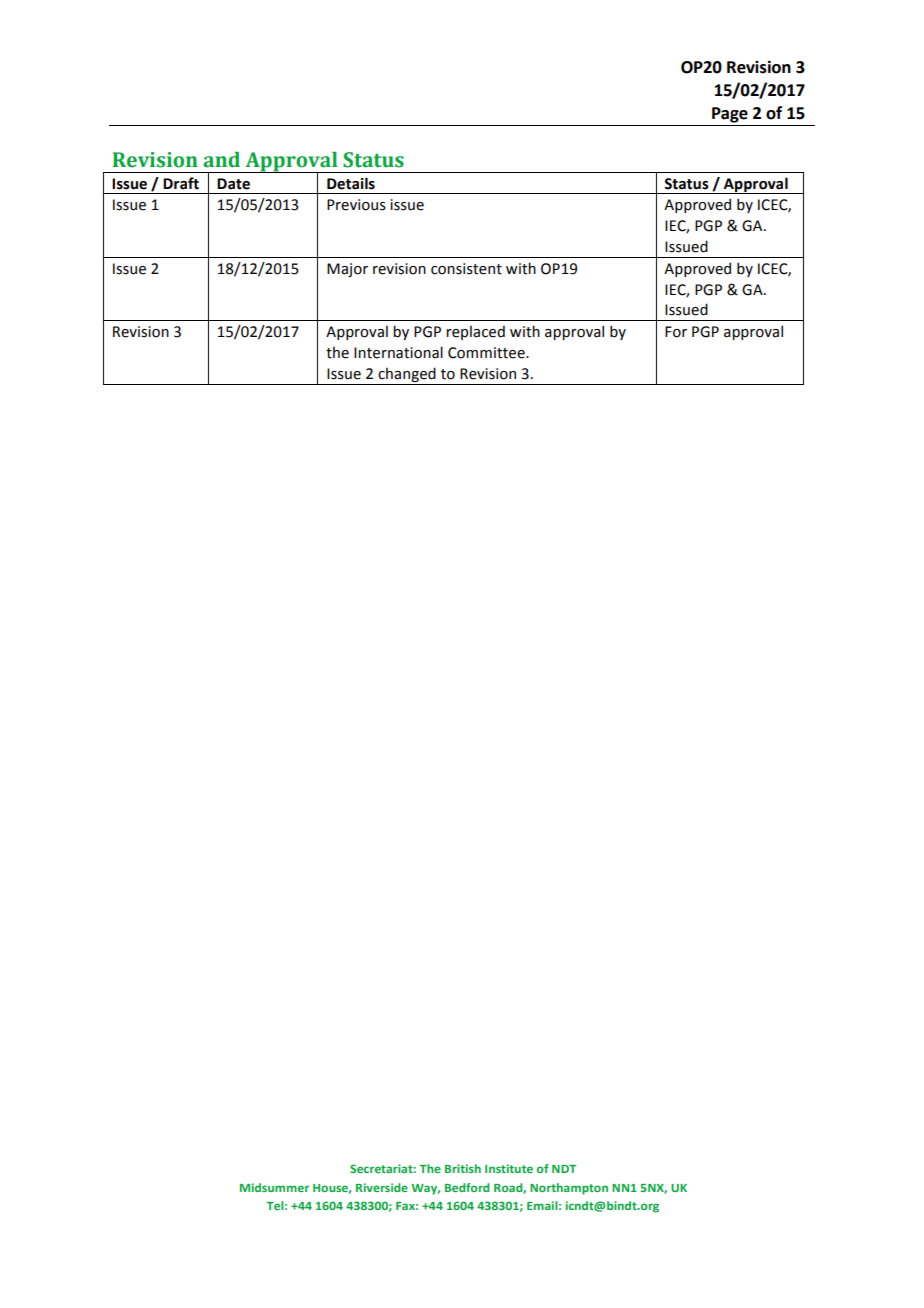 Image resolution: width=924 pixels, height=1308 pixels. I want to click on replaced, so click(475, 332).
